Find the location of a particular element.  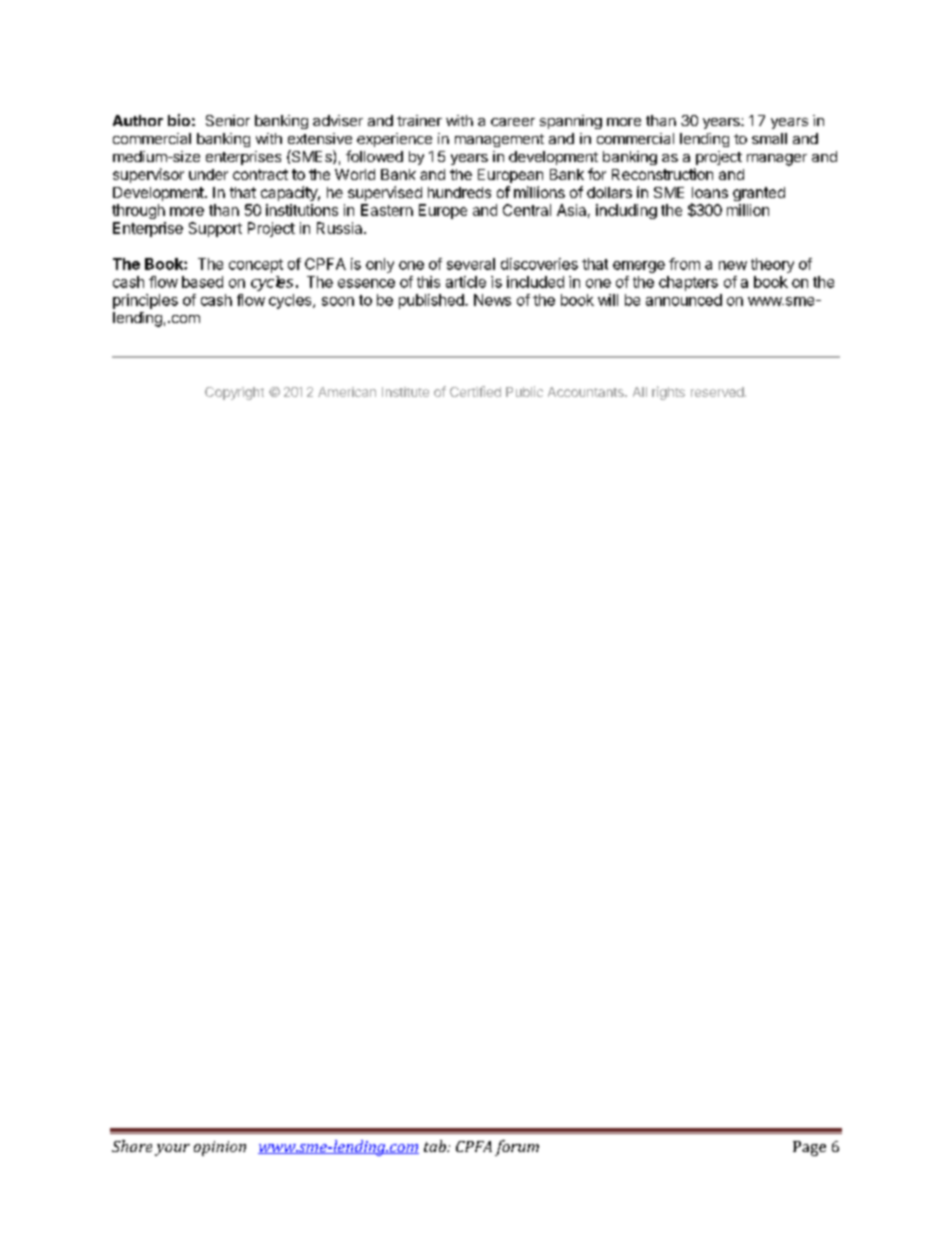

management is located at coordinates (499, 140).
